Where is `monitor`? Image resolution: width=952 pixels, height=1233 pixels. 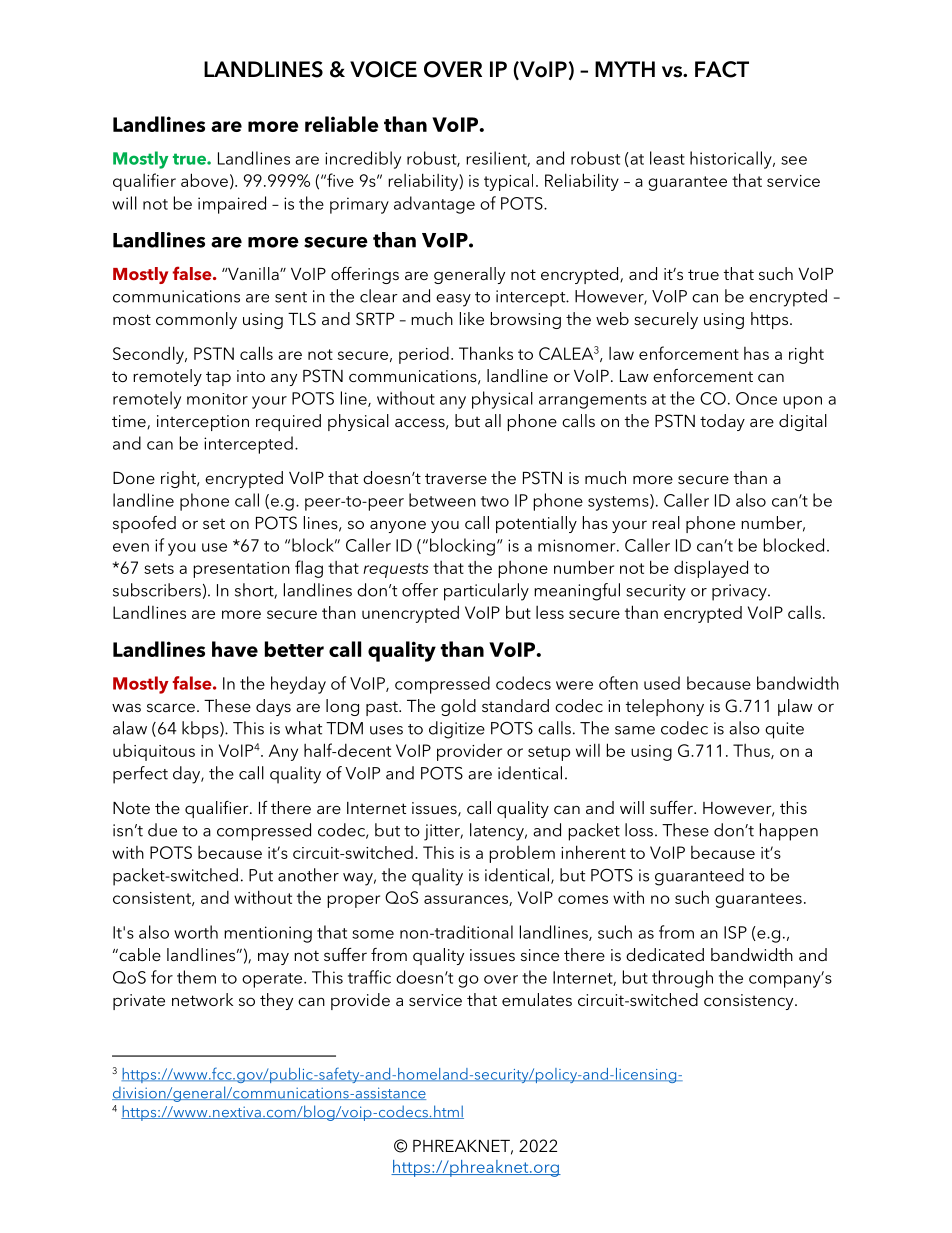 monitor is located at coordinates (217, 399).
